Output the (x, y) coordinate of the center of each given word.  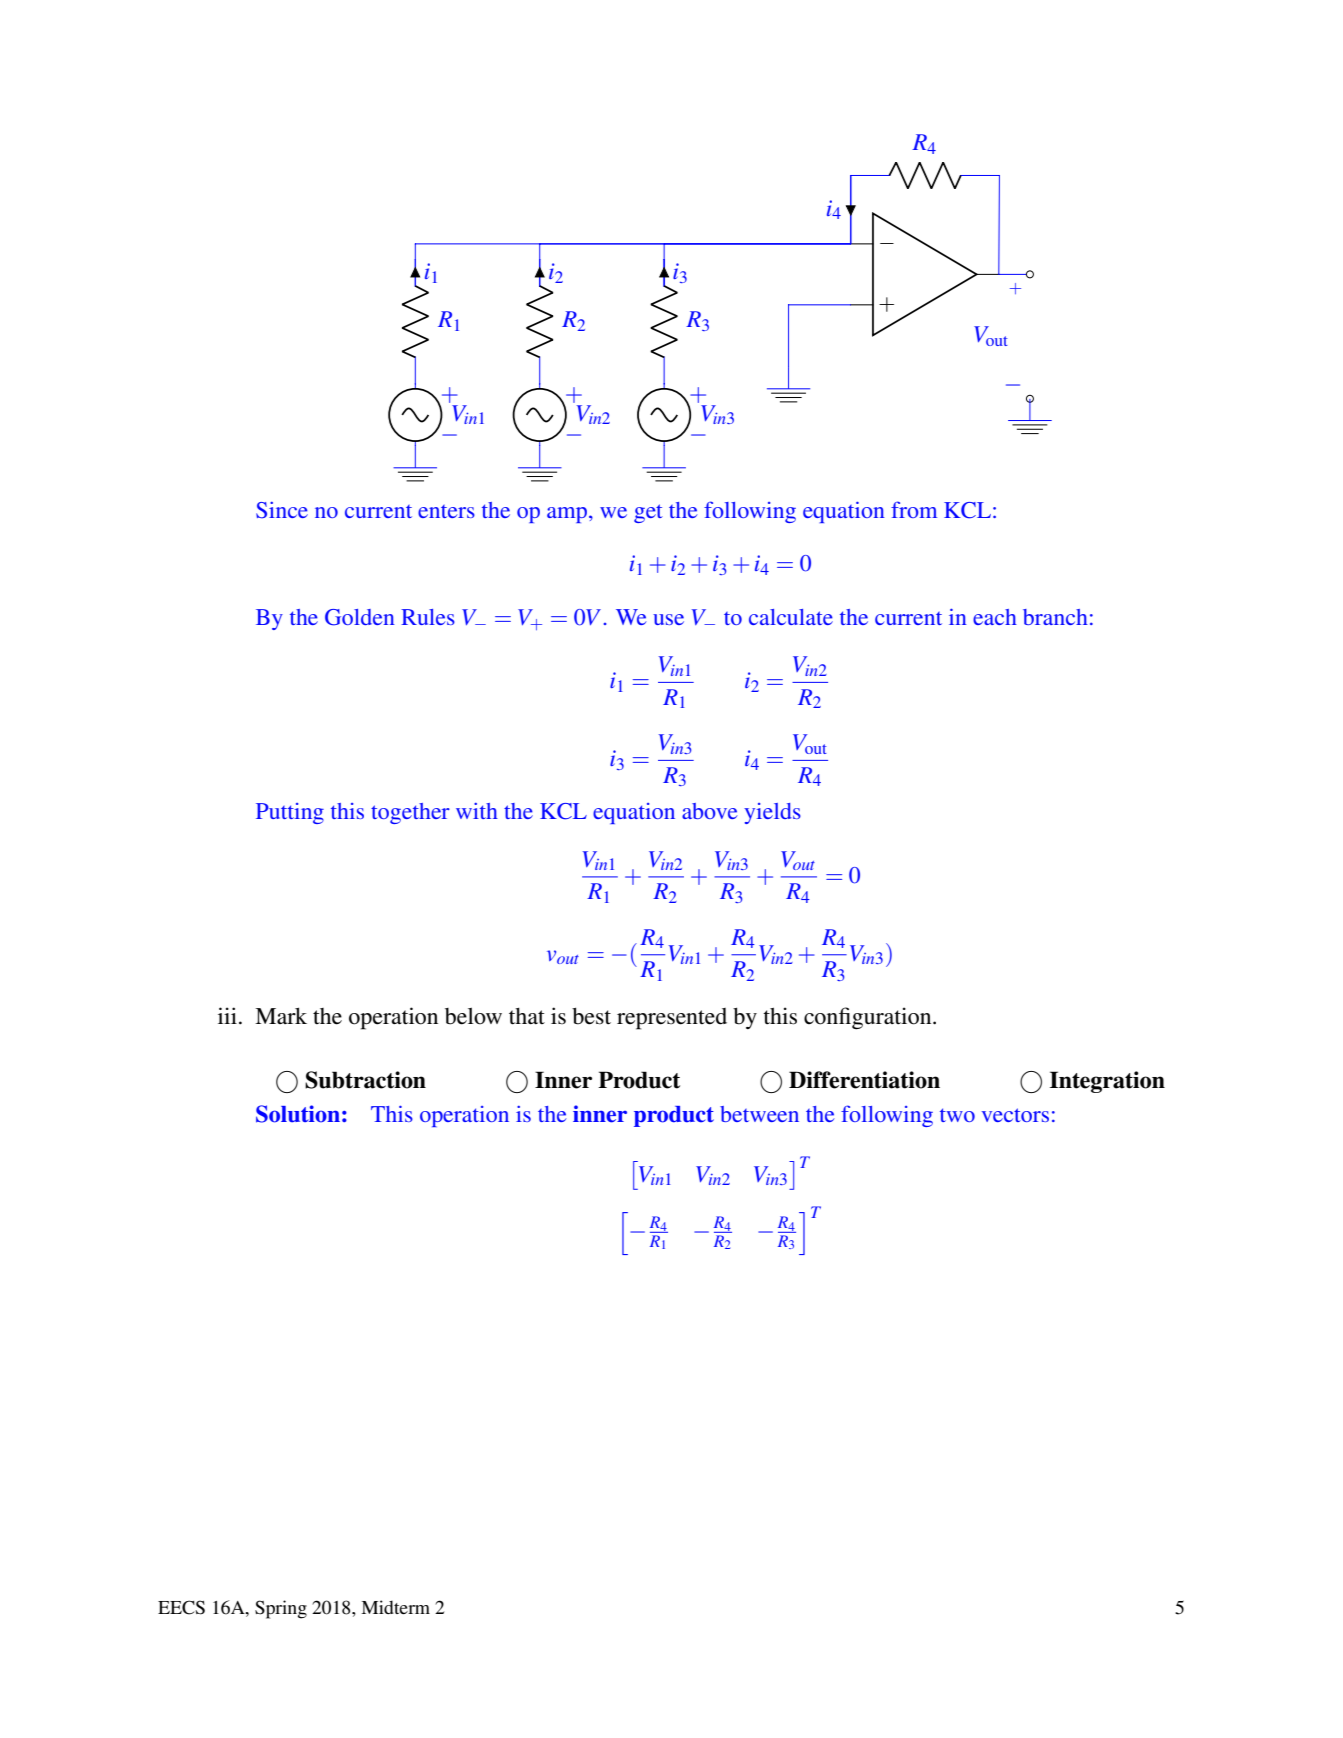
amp (568, 515)
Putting (290, 813)
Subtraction (365, 1080)
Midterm (395, 1607)
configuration (869, 1018)
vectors (1015, 1115)
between (759, 1114)
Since (282, 510)
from (914, 509)
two (957, 1115)
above (709, 811)
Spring (281, 1609)
